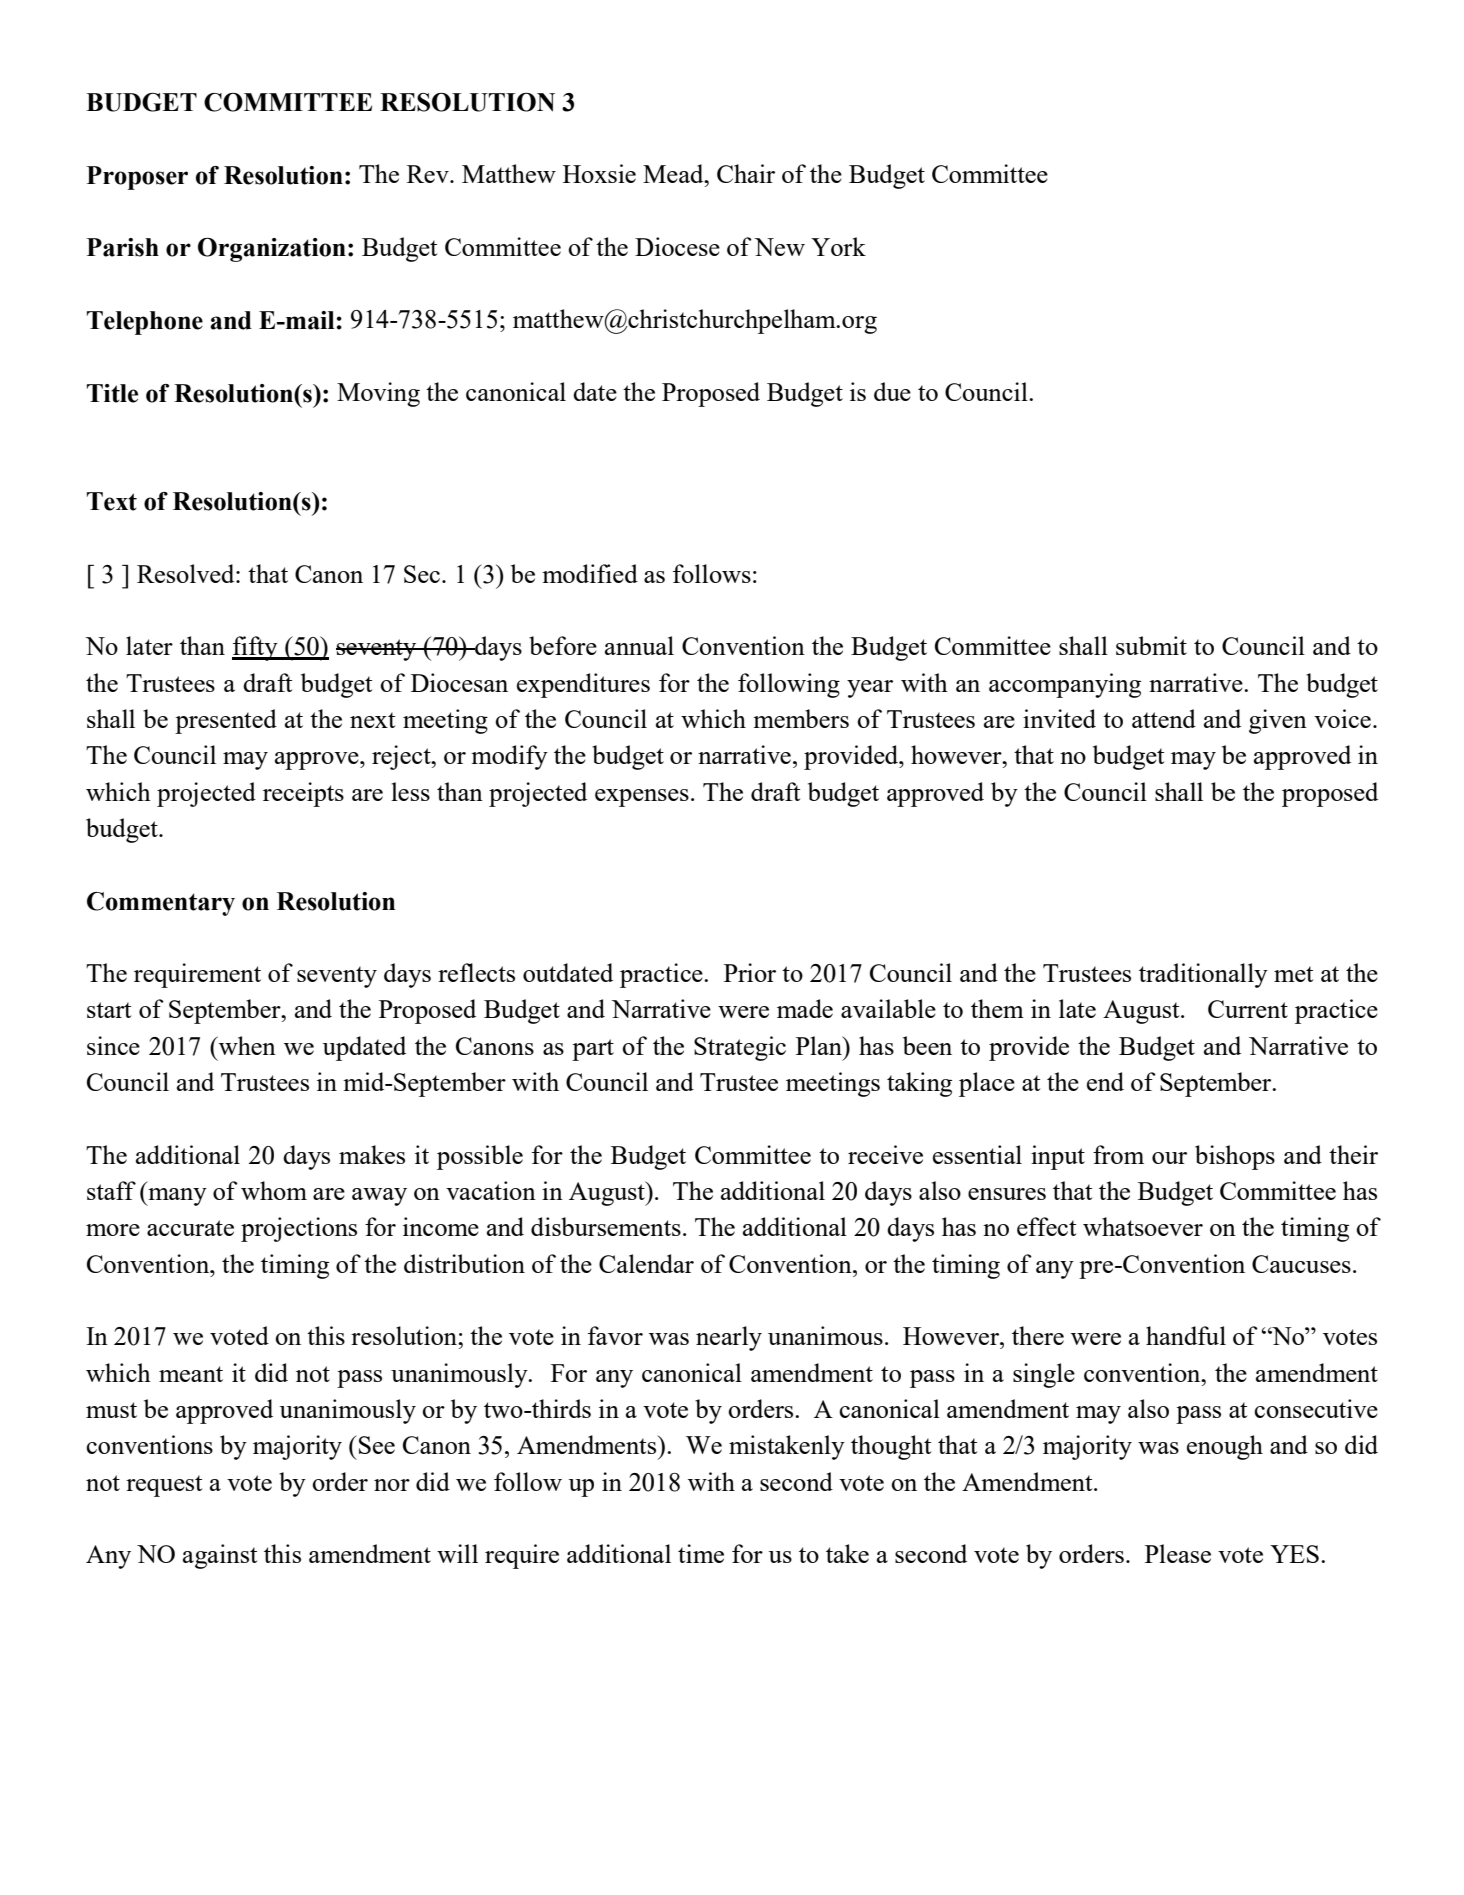  What do you see at coordinates (272, 250) in the screenshot?
I see `Organization` at bounding box center [272, 250].
